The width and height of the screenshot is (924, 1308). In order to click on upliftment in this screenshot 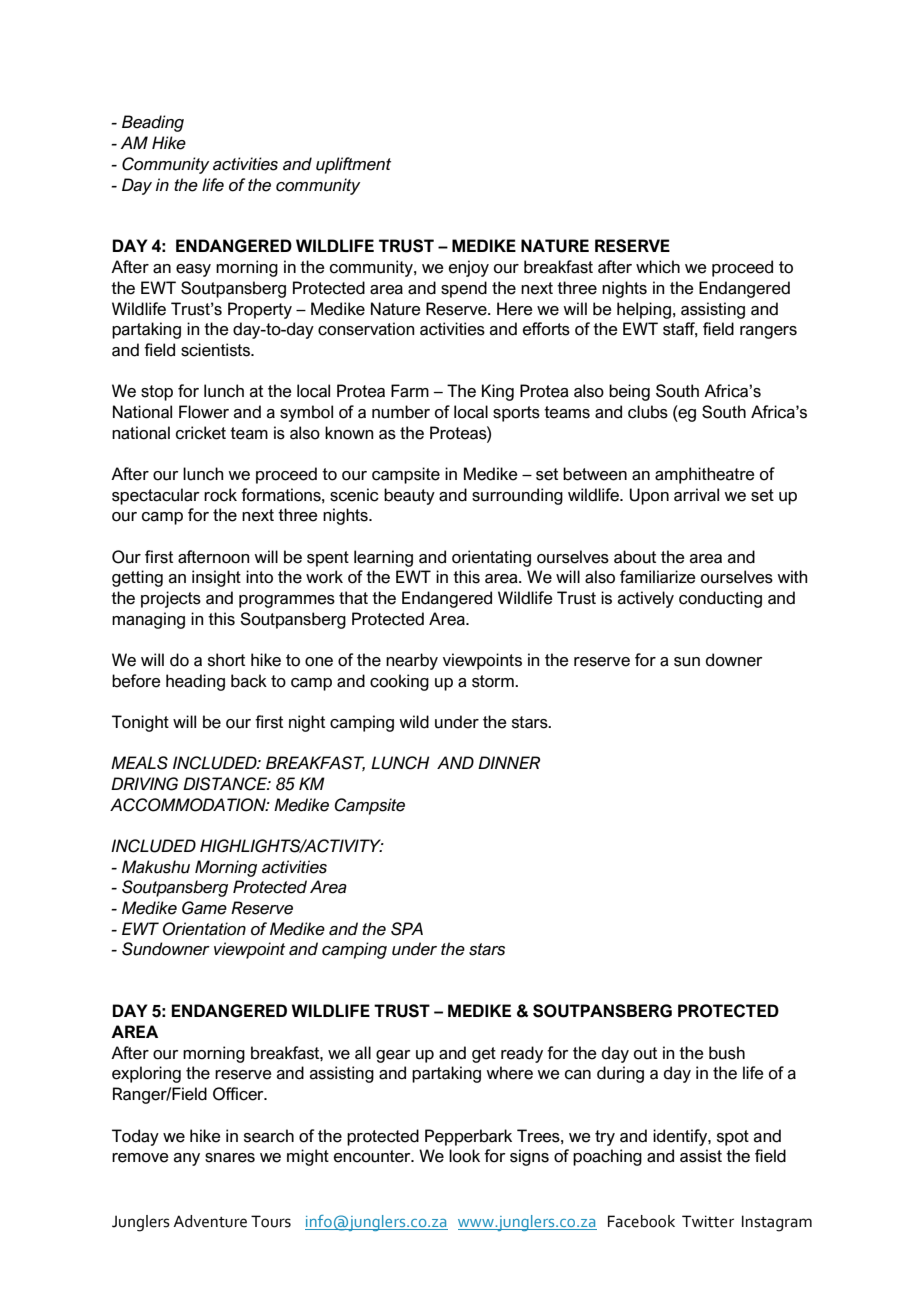, I will do `click(353, 165)`.
